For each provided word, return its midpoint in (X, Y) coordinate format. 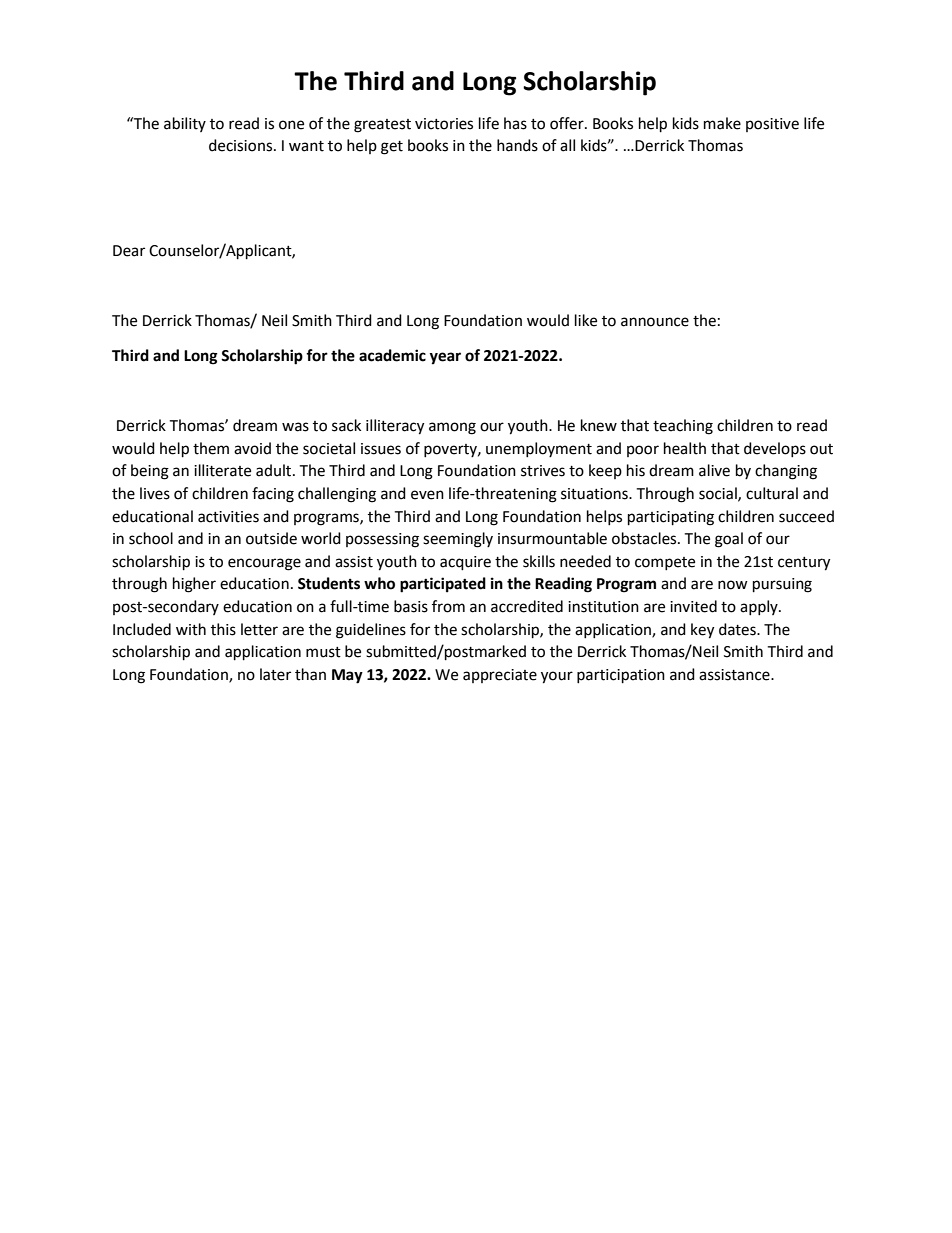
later (275, 674)
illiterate (222, 470)
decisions (242, 145)
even (427, 495)
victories (444, 124)
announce (655, 322)
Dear (129, 251)
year (445, 358)
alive (714, 470)
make (722, 123)
